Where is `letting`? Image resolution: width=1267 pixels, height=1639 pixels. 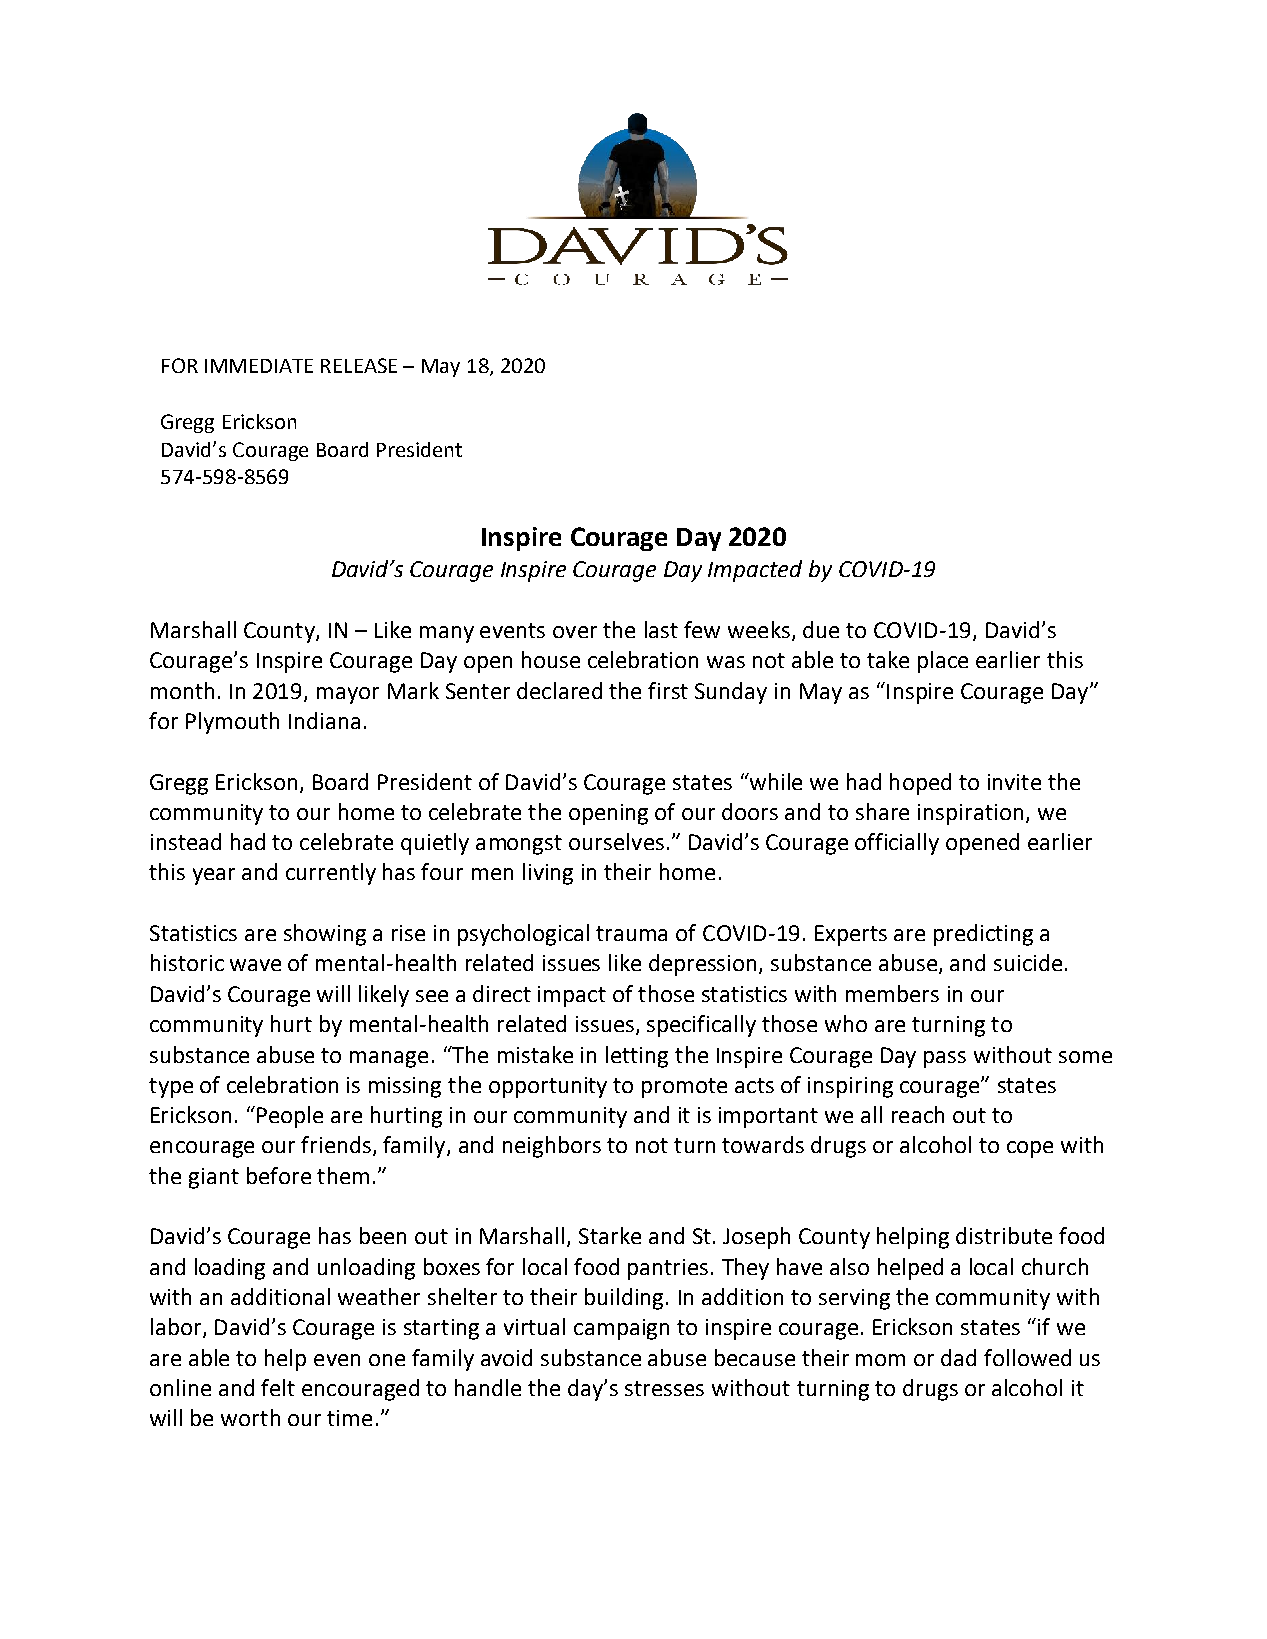
letting is located at coordinates (637, 1057).
